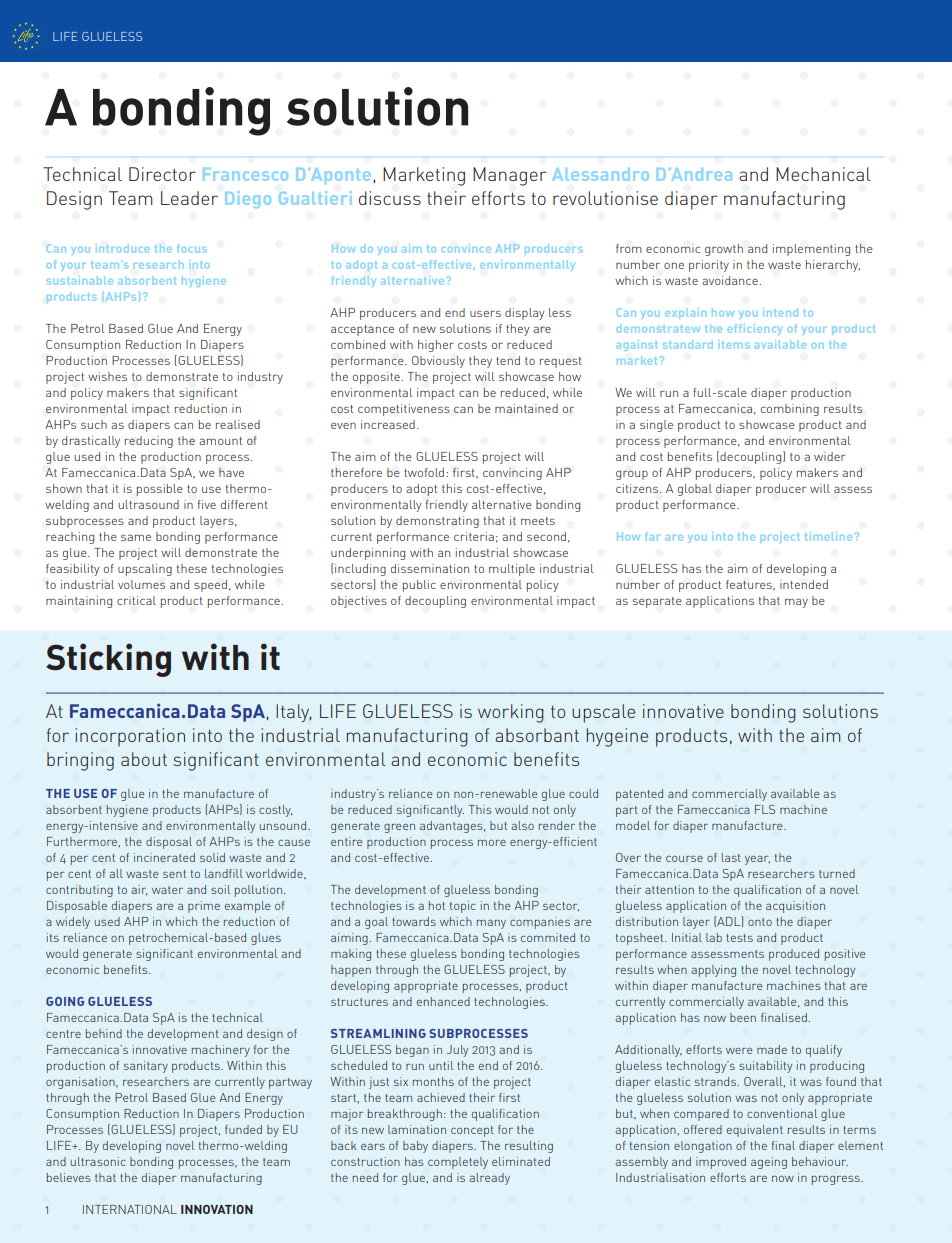 This document has height=1243, width=952. Describe the element at coordinates (765, 809) in the document. I see `FLS` at that location.
